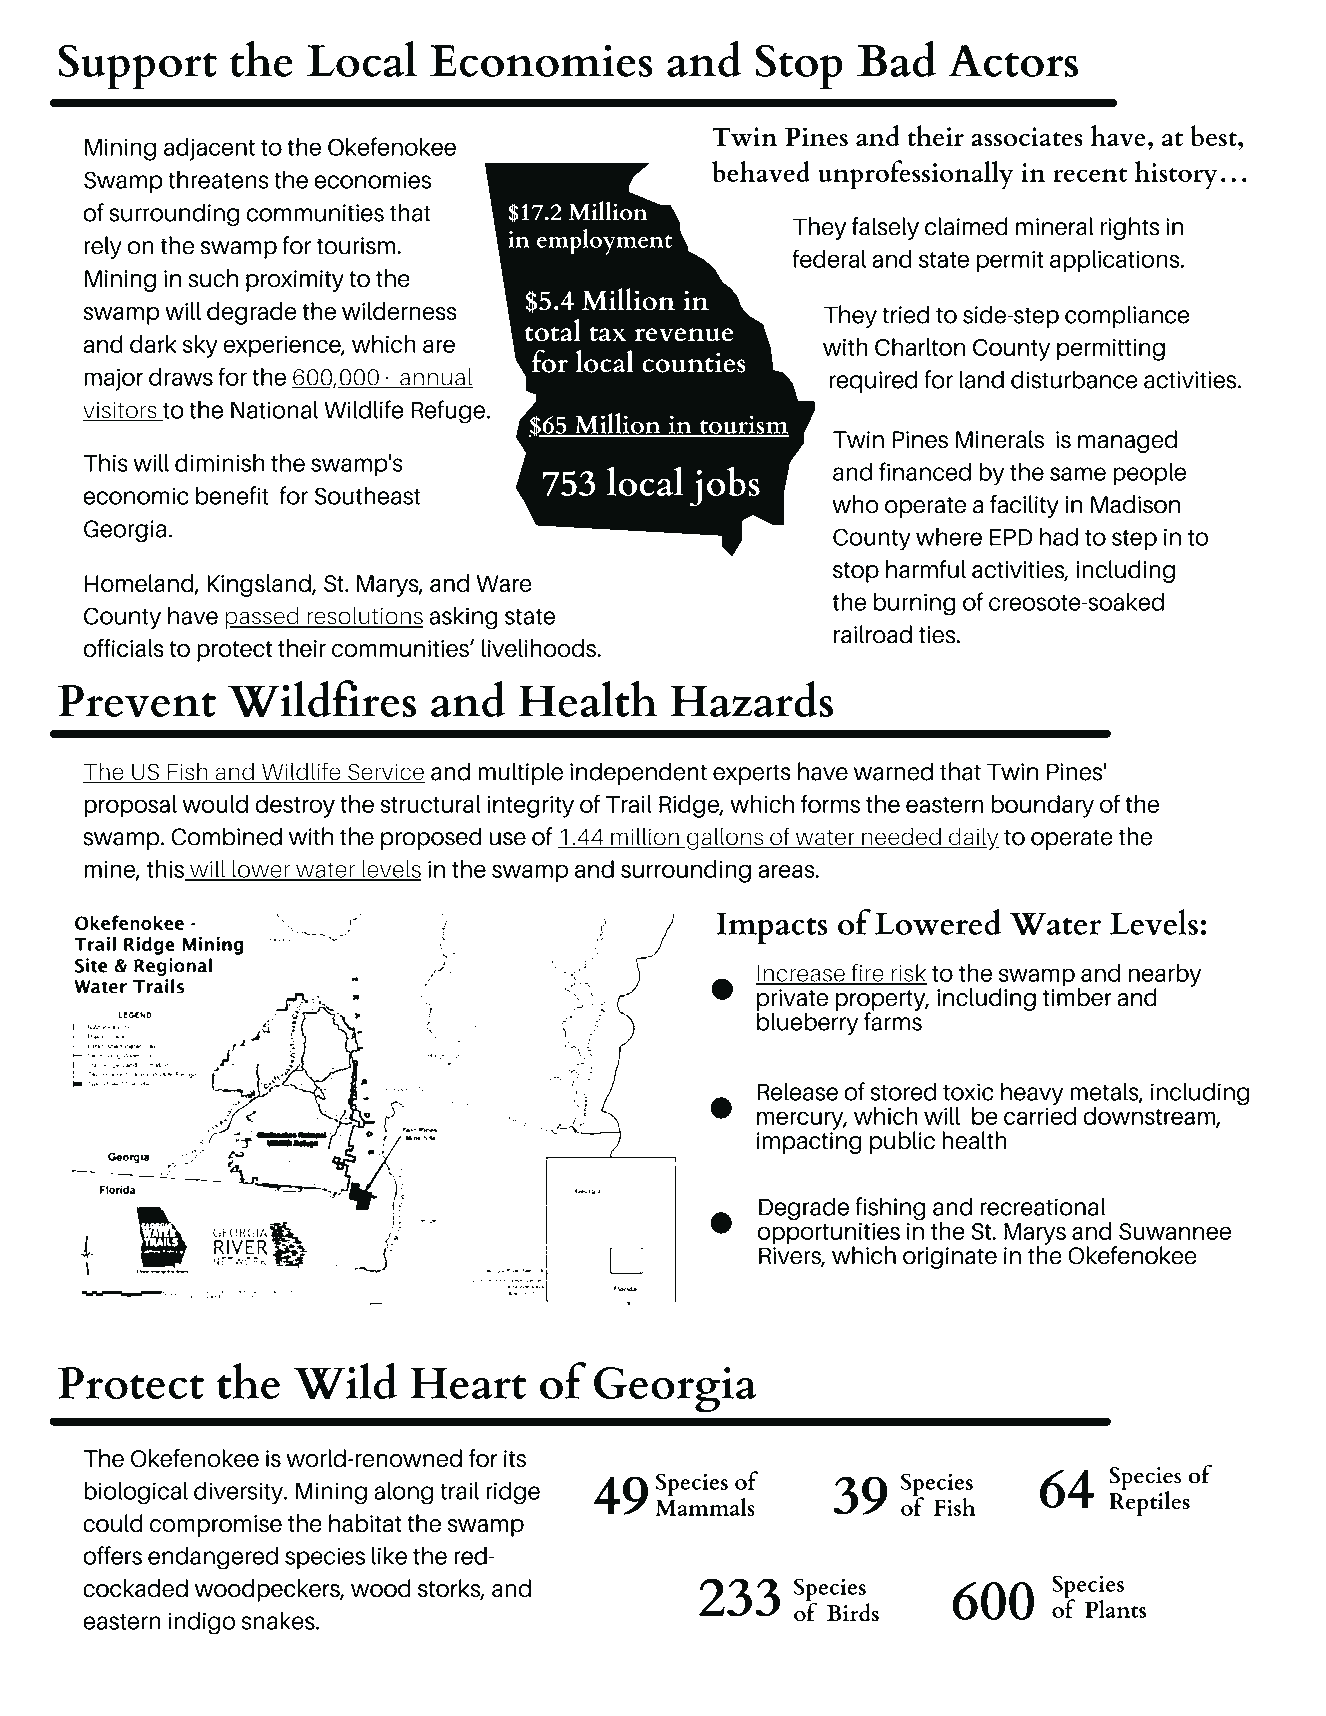 This page has height=1716, width=1326. What do you see at coordinates (1027, 137) in the page?
I see `associates` at bounding box center [1027, 137].
